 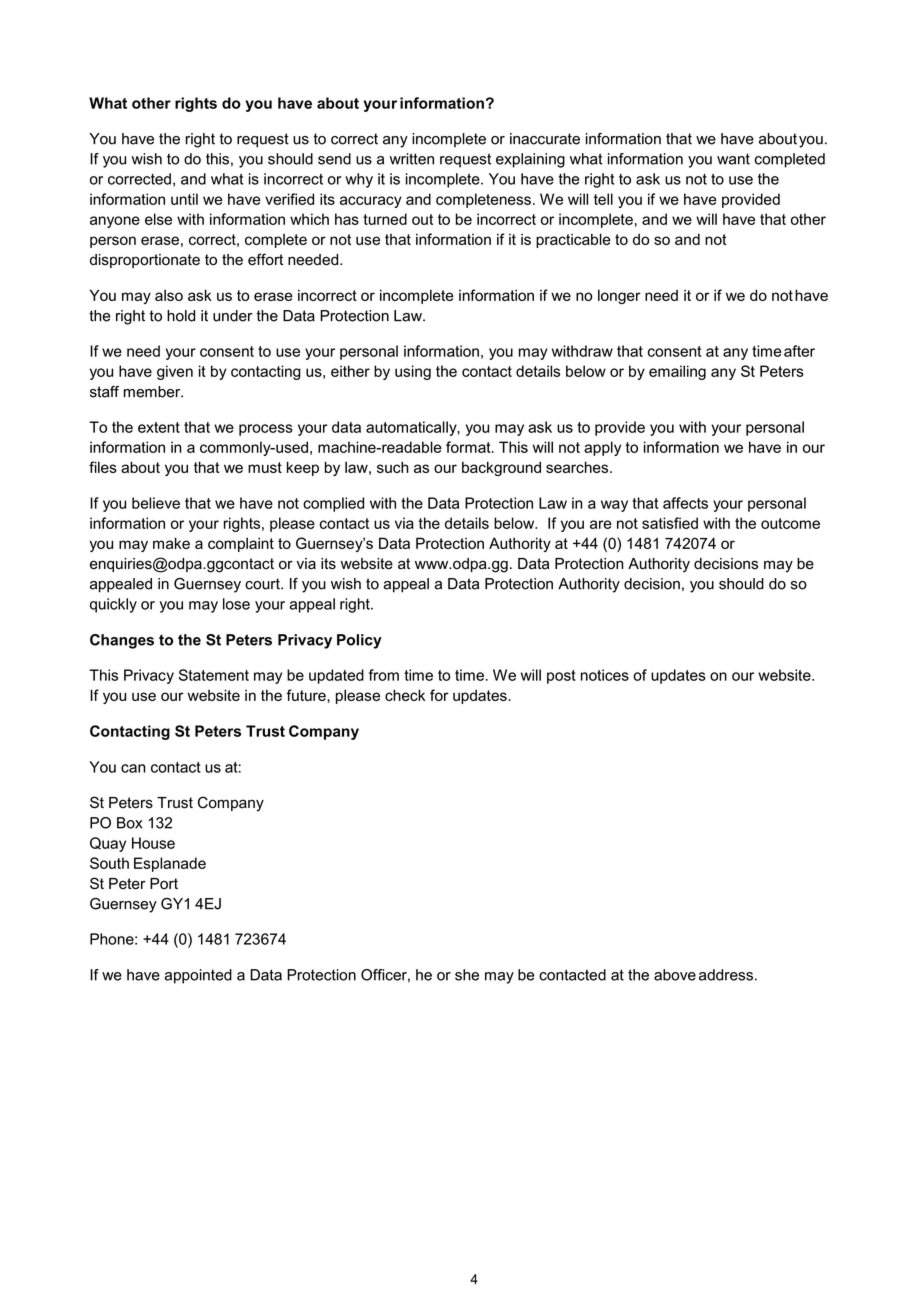 I want to click on notices, so click(x=605, y=675).
